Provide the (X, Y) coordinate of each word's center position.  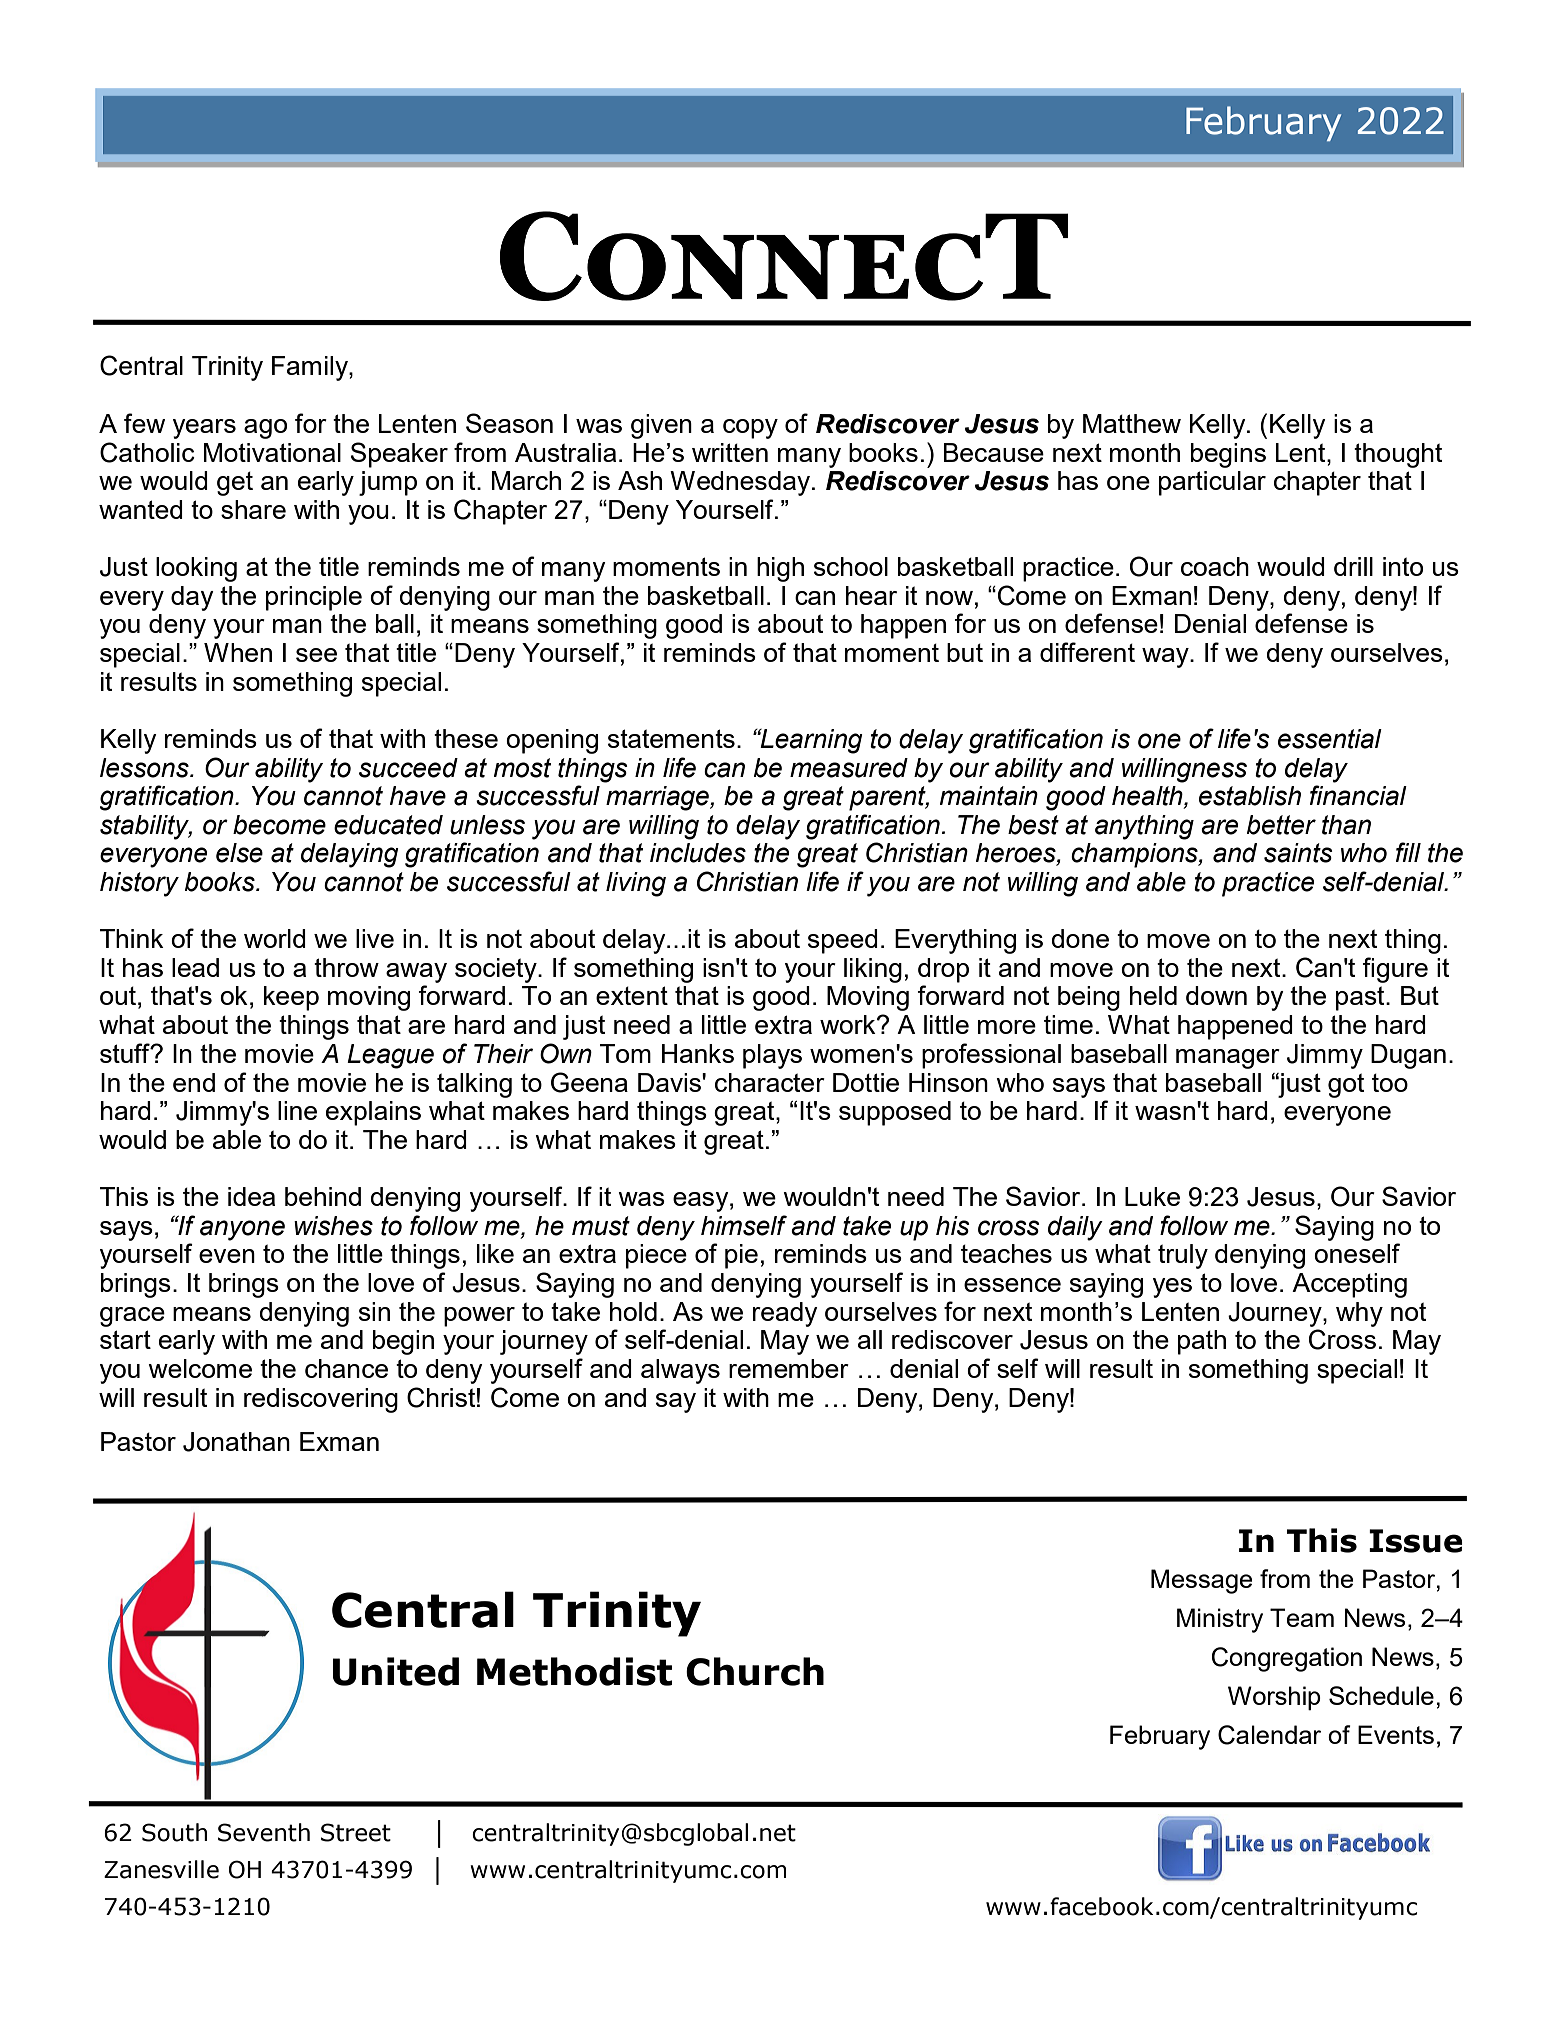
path (1202, 1342)
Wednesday (741, 483)
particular (1212, 483)
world (275, 938)
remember (789, 1368)
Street (356, 1832)
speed (843, 941)
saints (1298, 853)
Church (755, 1671)
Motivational (272, 452)
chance (346, 1368)
